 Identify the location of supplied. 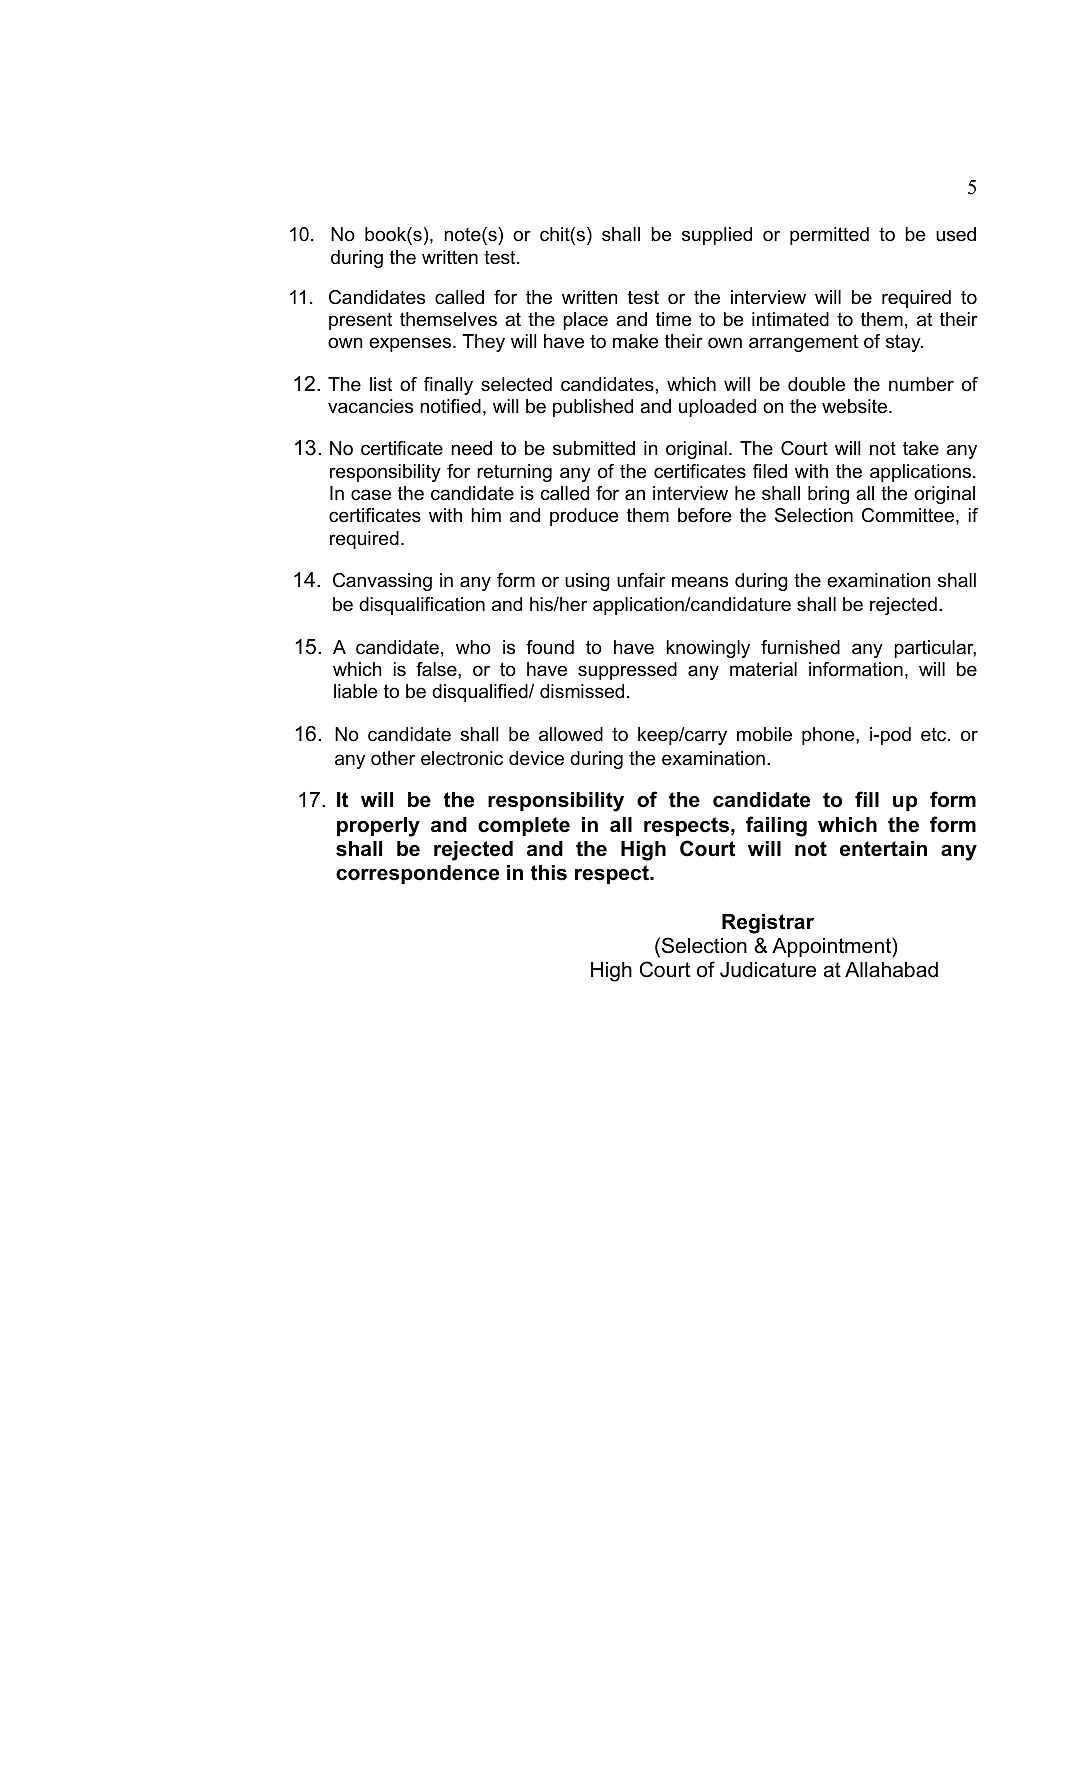
(717, 236).
